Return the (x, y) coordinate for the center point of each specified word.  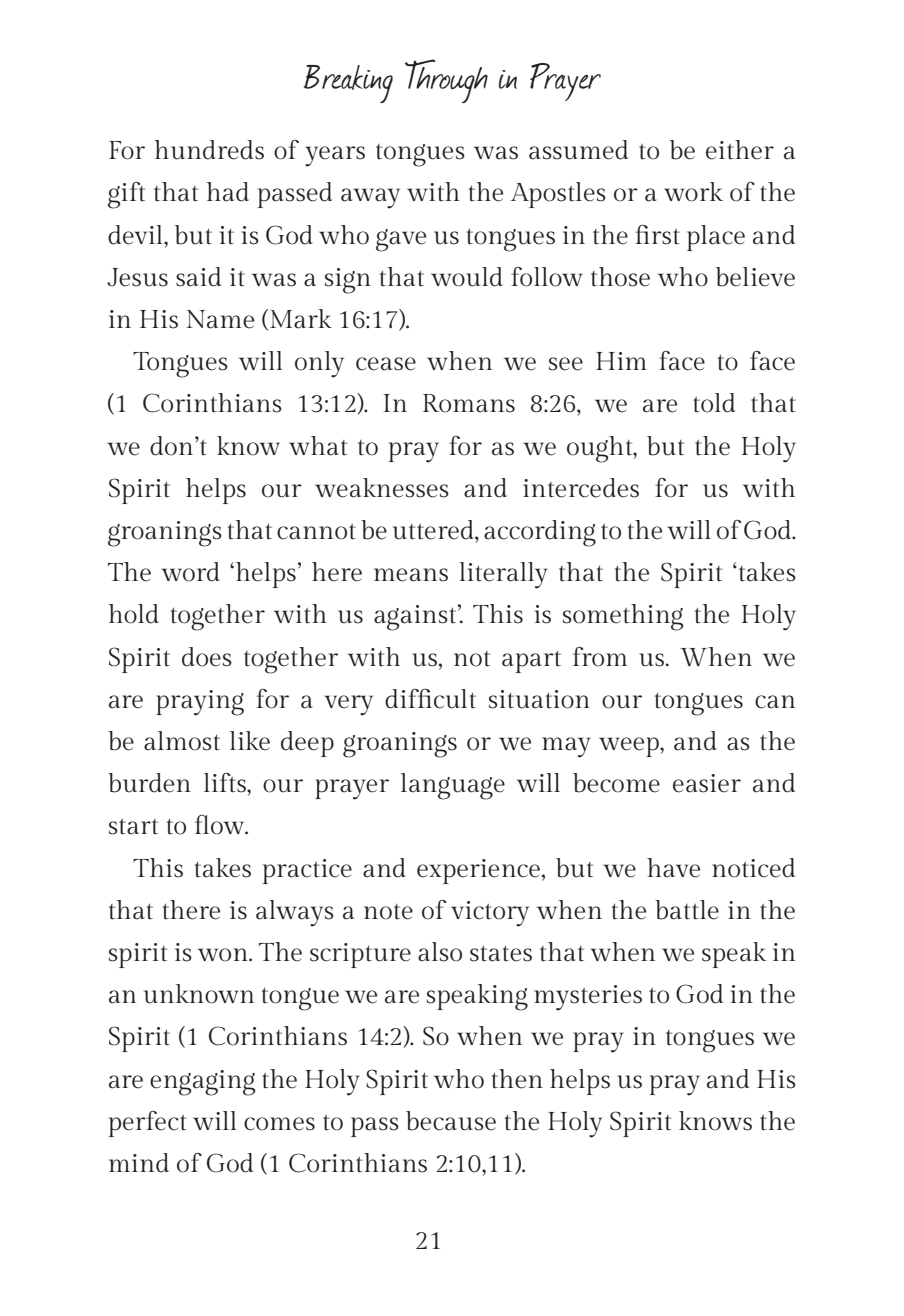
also (440, 952)
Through (446, 81)
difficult (430, 699)
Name (220, 319)
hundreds (209, 150)
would (467, 277)
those (620, 277)
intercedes (581, 488)
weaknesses (382, 488)
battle (687, 910)
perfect (148, 1124)
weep (630, 747)
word (190, 572)
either (740, 150)
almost (182, 741)
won (224, 955)
